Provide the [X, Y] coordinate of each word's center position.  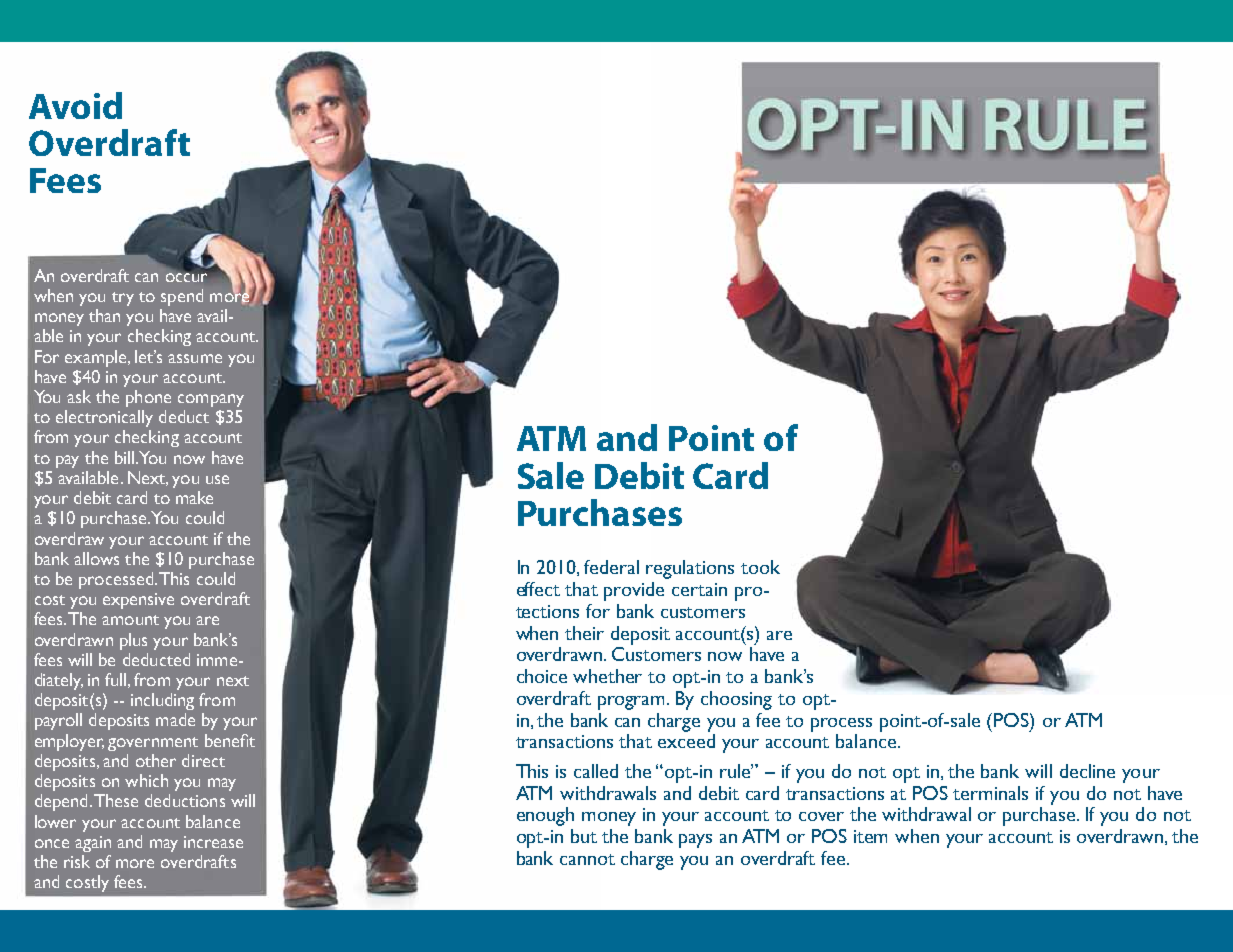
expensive [138, 601]
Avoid [75, 105]
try [123, 299]
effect [538, 589]
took [760, 567]
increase [213, 842]
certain [699, 589]
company [211, 400]
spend [182, 297]
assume [195, 358]
